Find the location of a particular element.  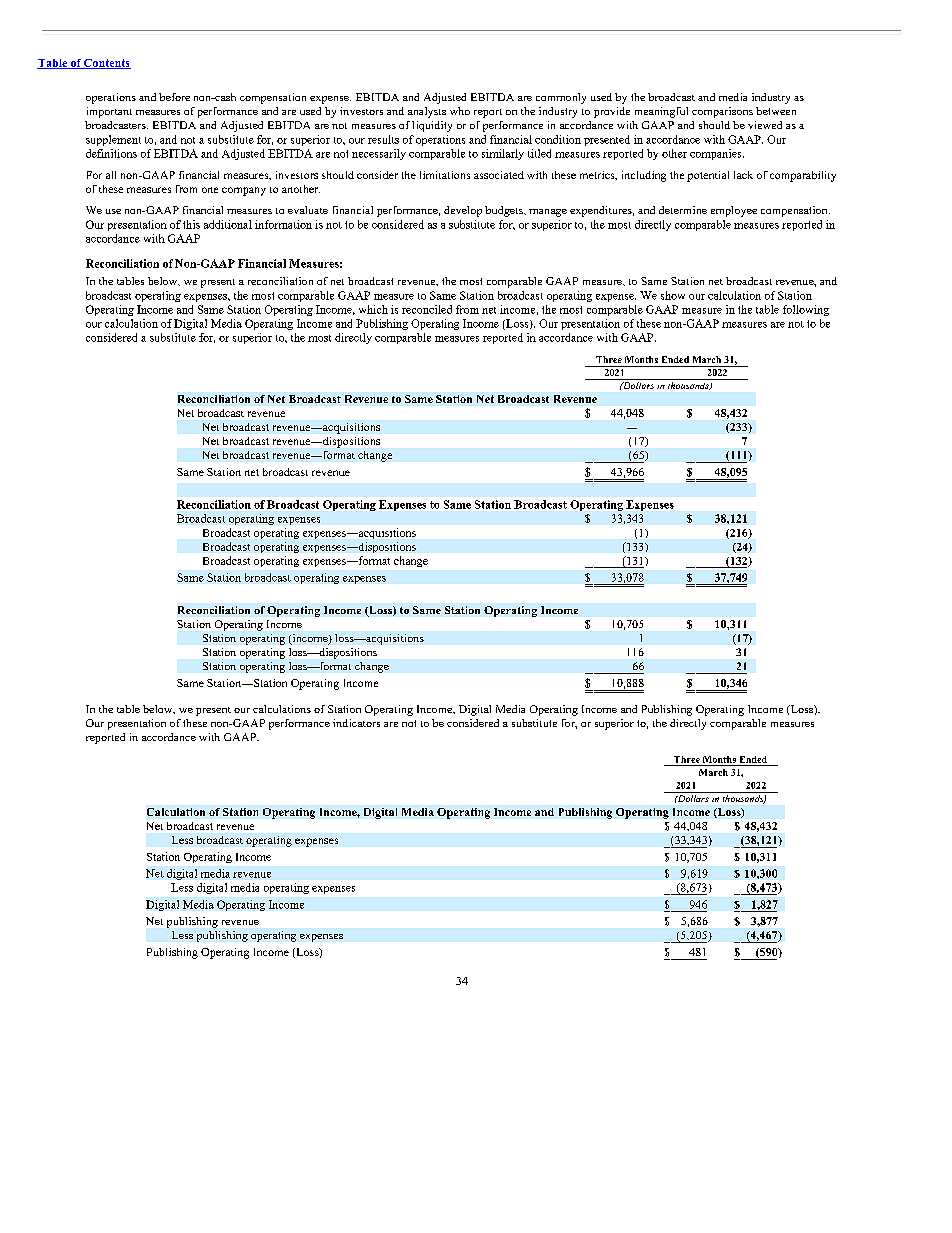

additional is located at coordinates (228, 224).
